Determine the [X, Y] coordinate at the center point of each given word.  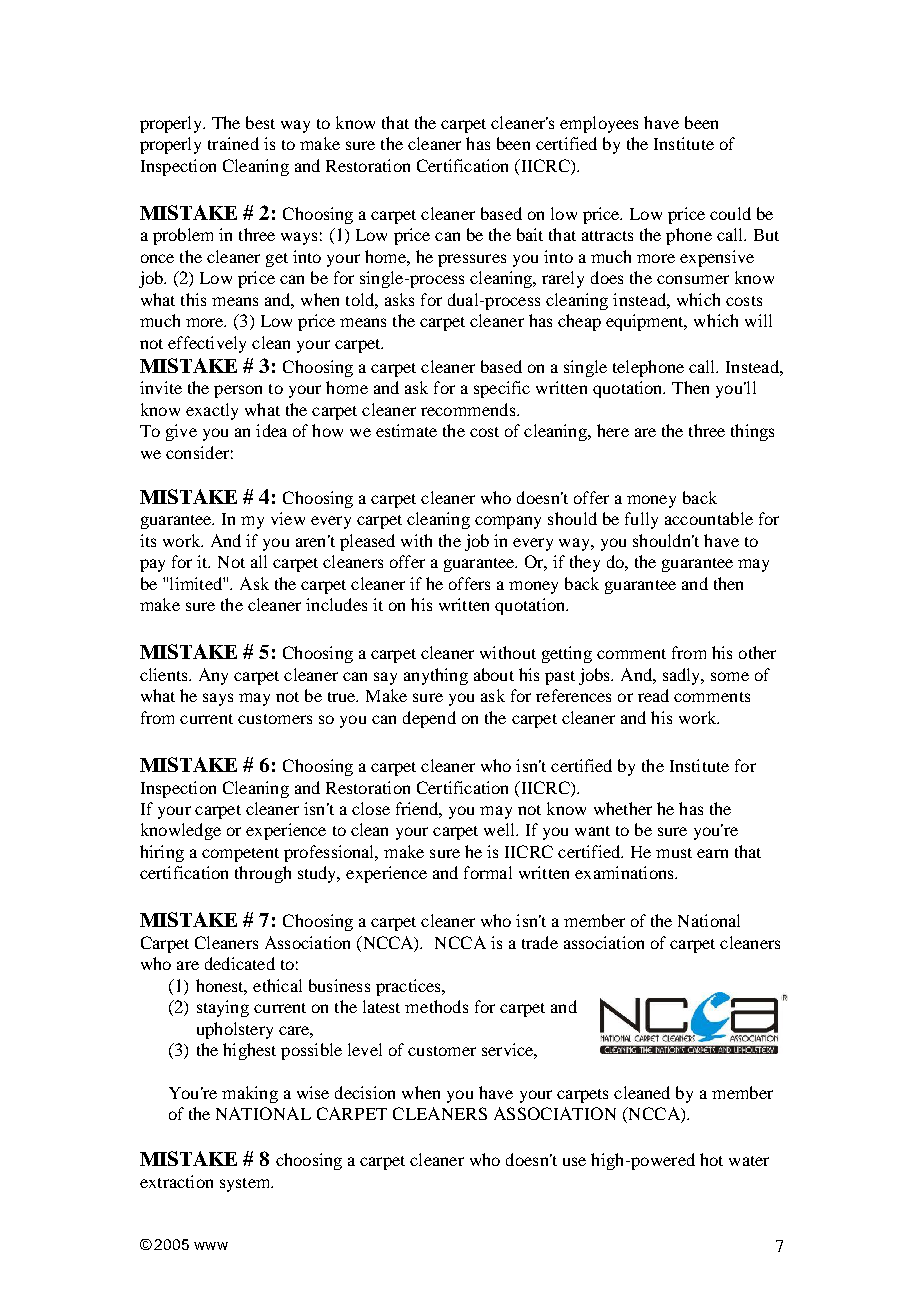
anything [436, 676]
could [730, 213]
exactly [212, 411]
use [574, 1161]
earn [712, 853]
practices [409, 987]
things [752, 432]
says [218, 699]
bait [530, 234]
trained [233, 143]
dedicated [240, 963]
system [246, 1185]
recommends [468, 409]
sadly [683, 676]
